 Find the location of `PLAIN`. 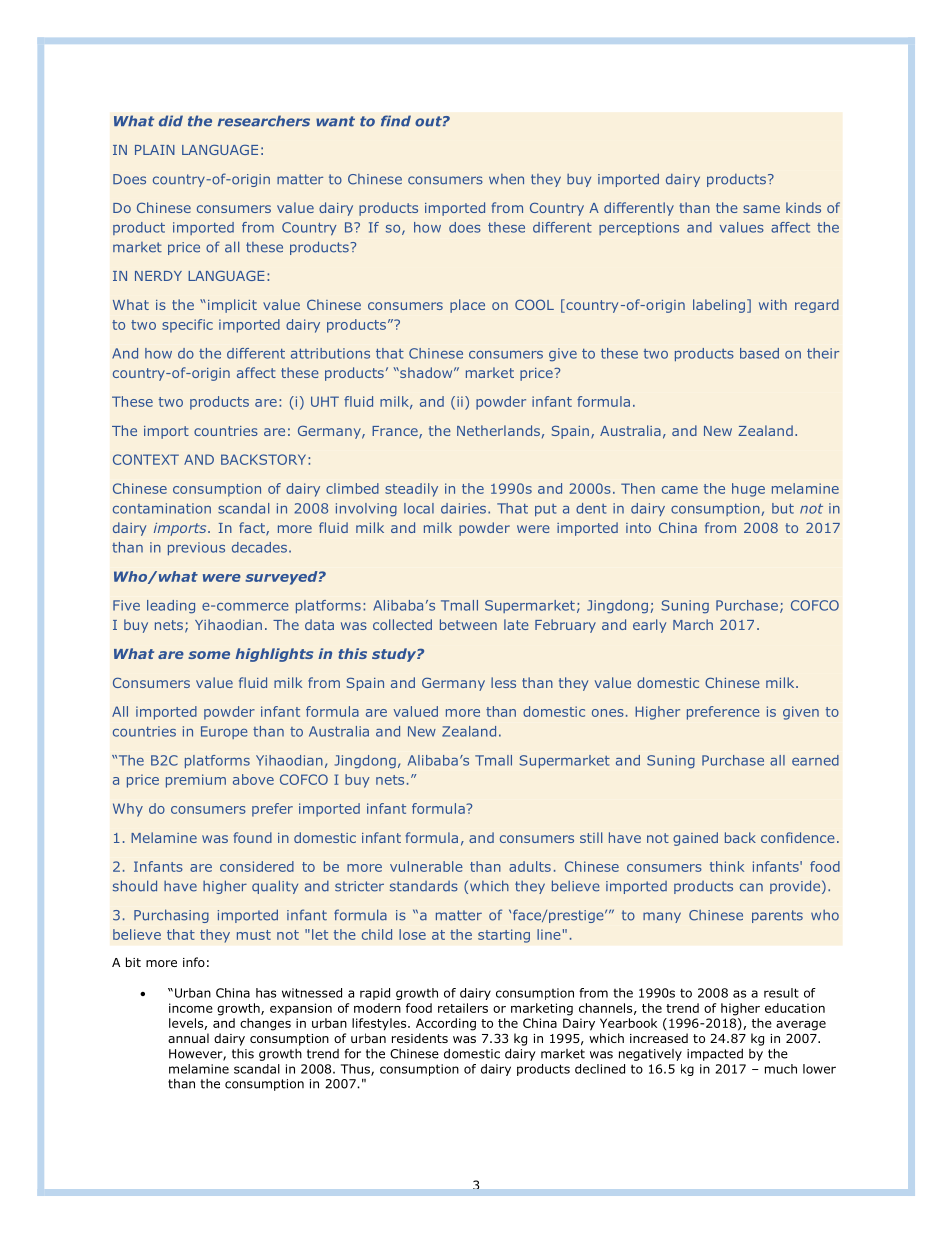

PLAIN is located at coordinates (155, 150).
